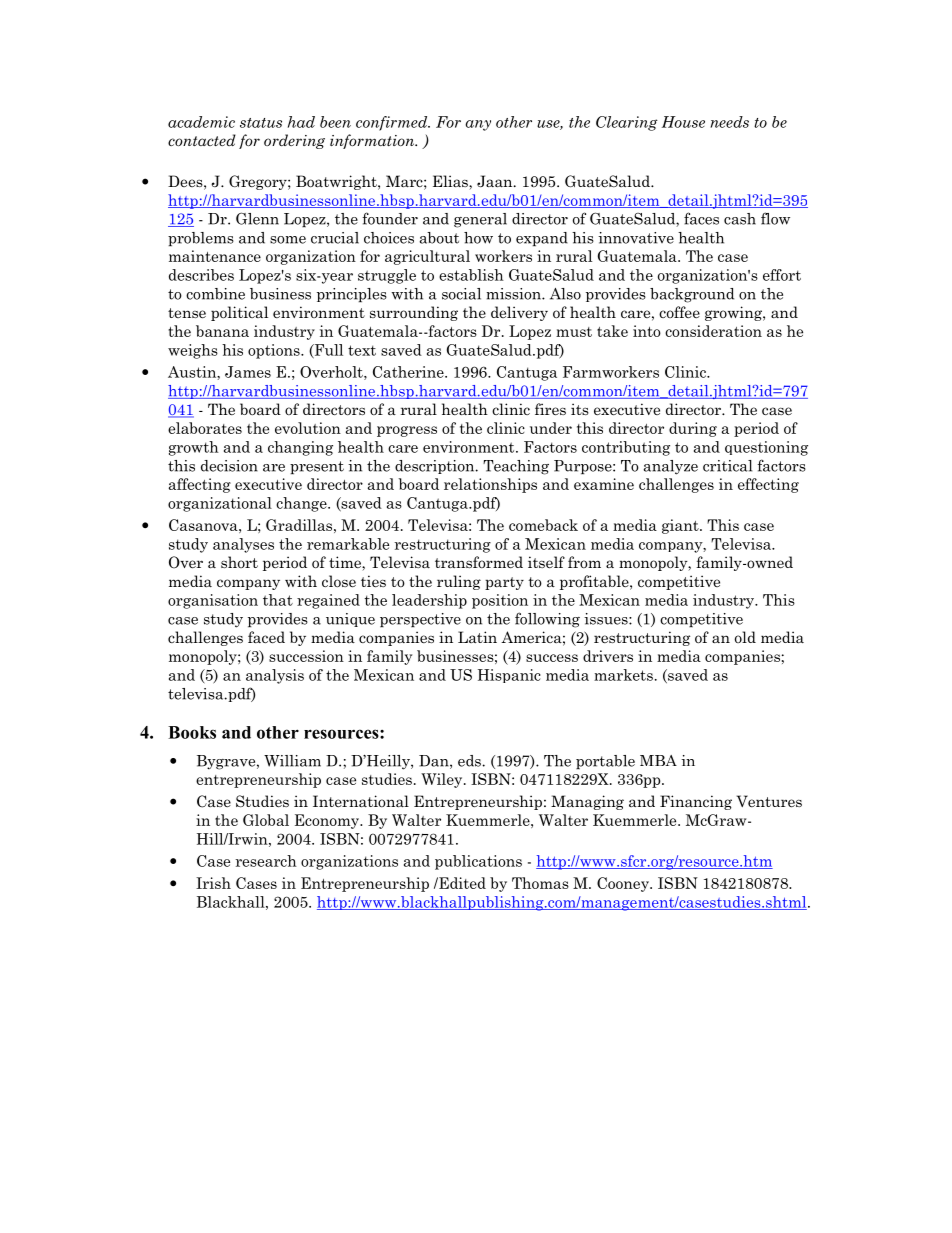 Image resolution: width=952 pixels, height=1233 pixels. I want to click on publications, so click(478, 862).
